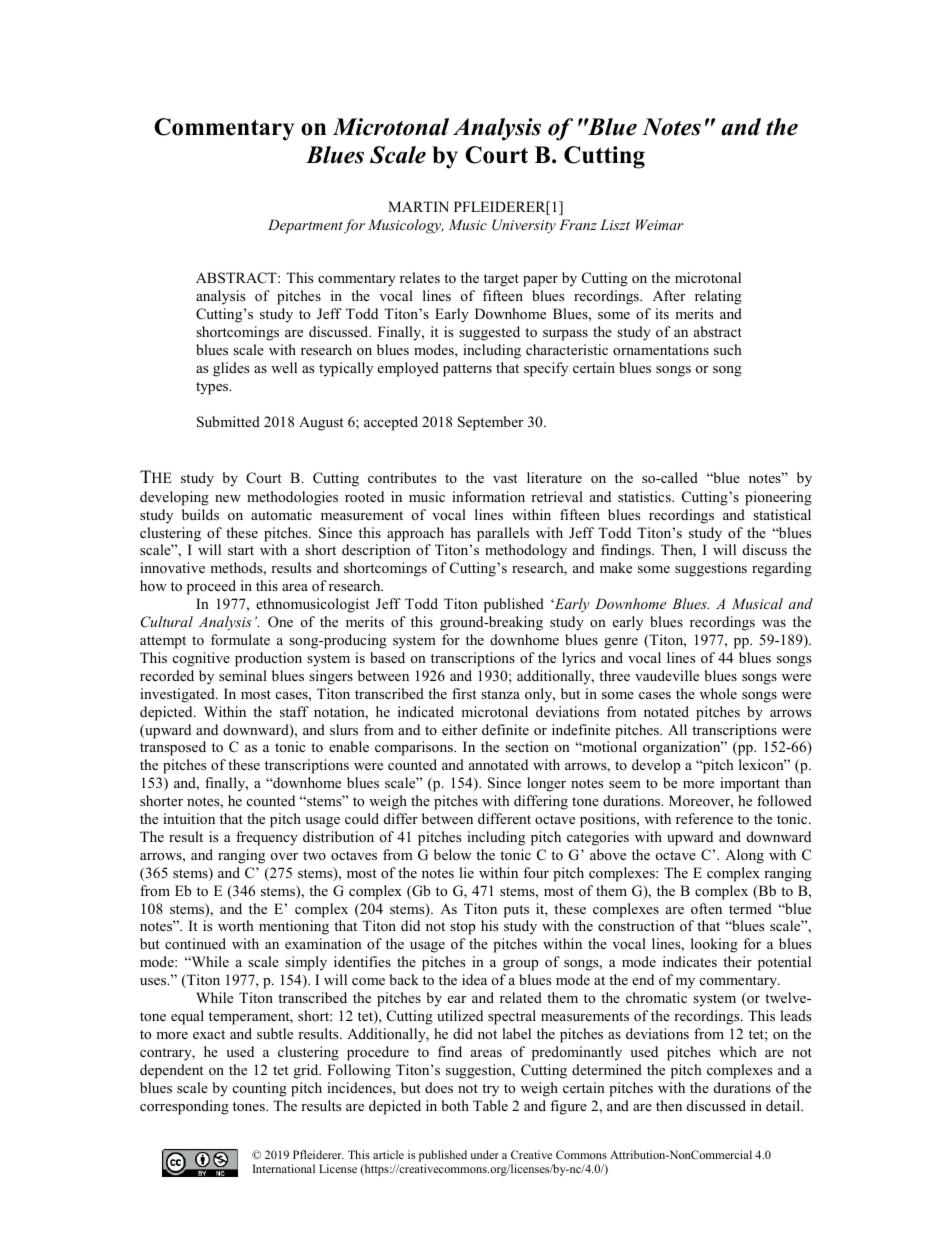  Describe the element at coordinates (241, 550) in the image. I see `start` at that location.
